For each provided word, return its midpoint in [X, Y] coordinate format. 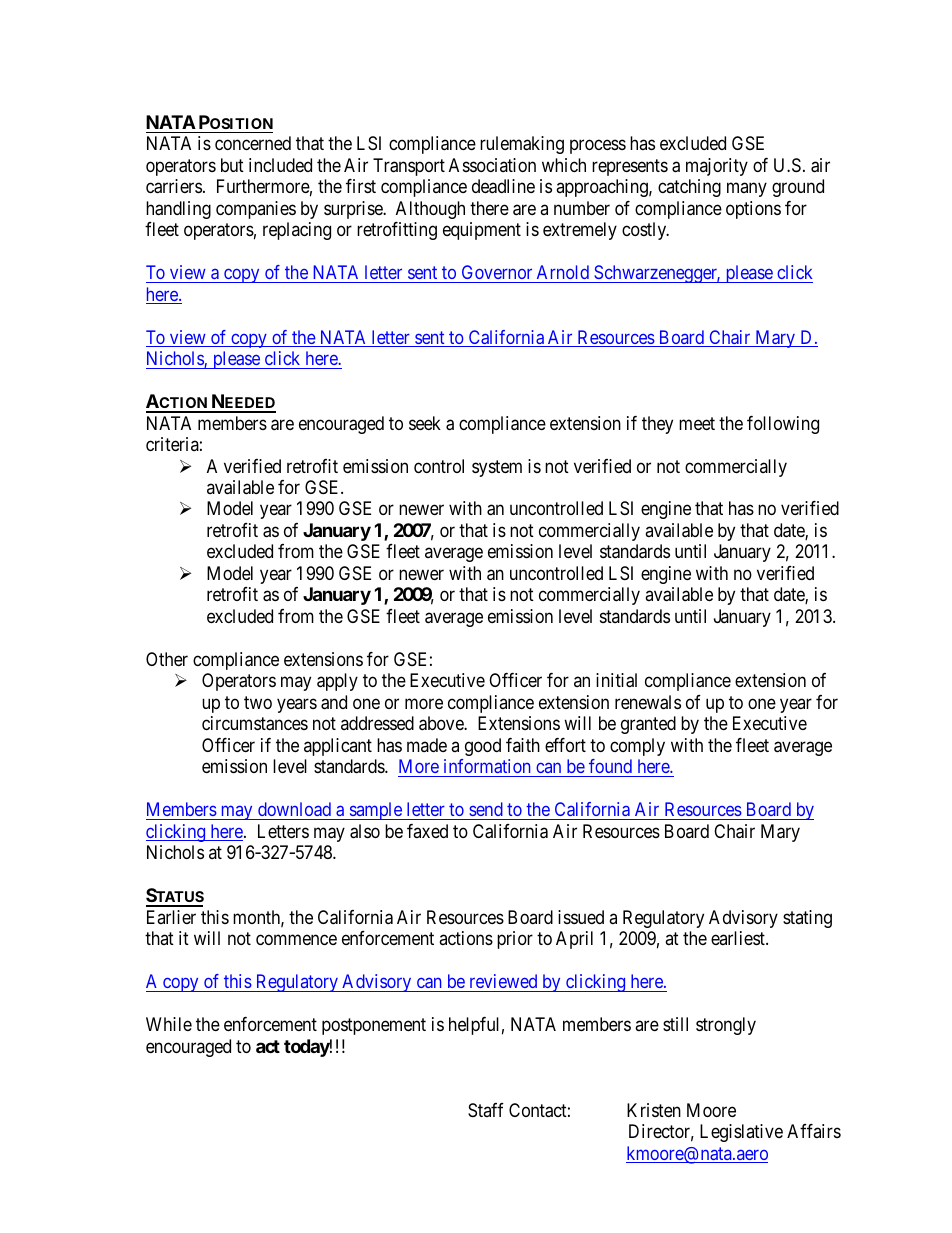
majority [717, 167]
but [232, 165]
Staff [486, 1110]
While [169, 1024]
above [442, 723]
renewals [648, 702]
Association [492, 165]
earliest [739, 938]
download [294, 809]
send [486, 809]
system [497, 468]
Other [167, 659]
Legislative [741, 1133]
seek [425, 423]
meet [697, 423]
